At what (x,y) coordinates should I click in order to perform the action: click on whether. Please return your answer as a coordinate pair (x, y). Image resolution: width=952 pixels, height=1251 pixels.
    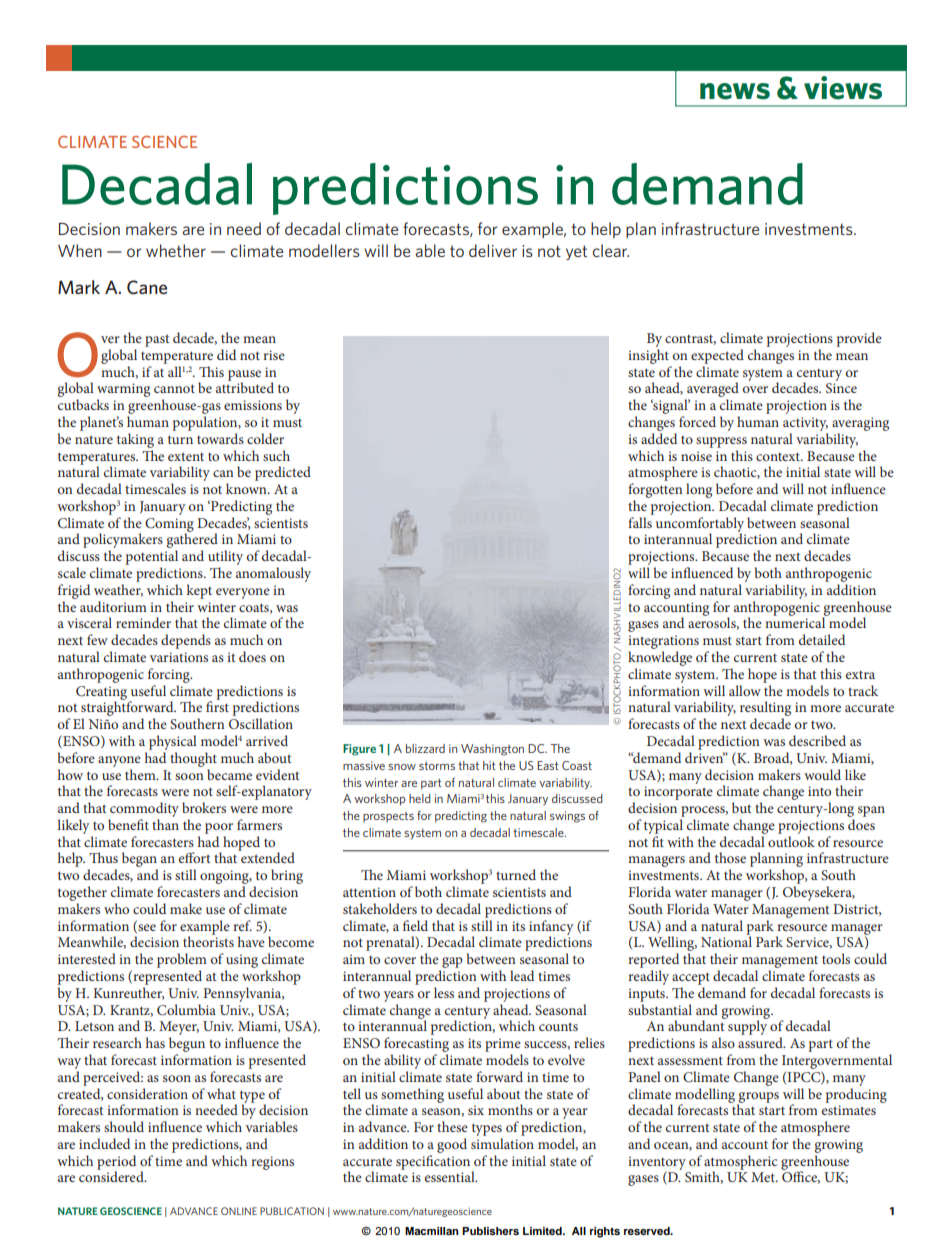
    Looking at the image, I should click on (176, 250).
